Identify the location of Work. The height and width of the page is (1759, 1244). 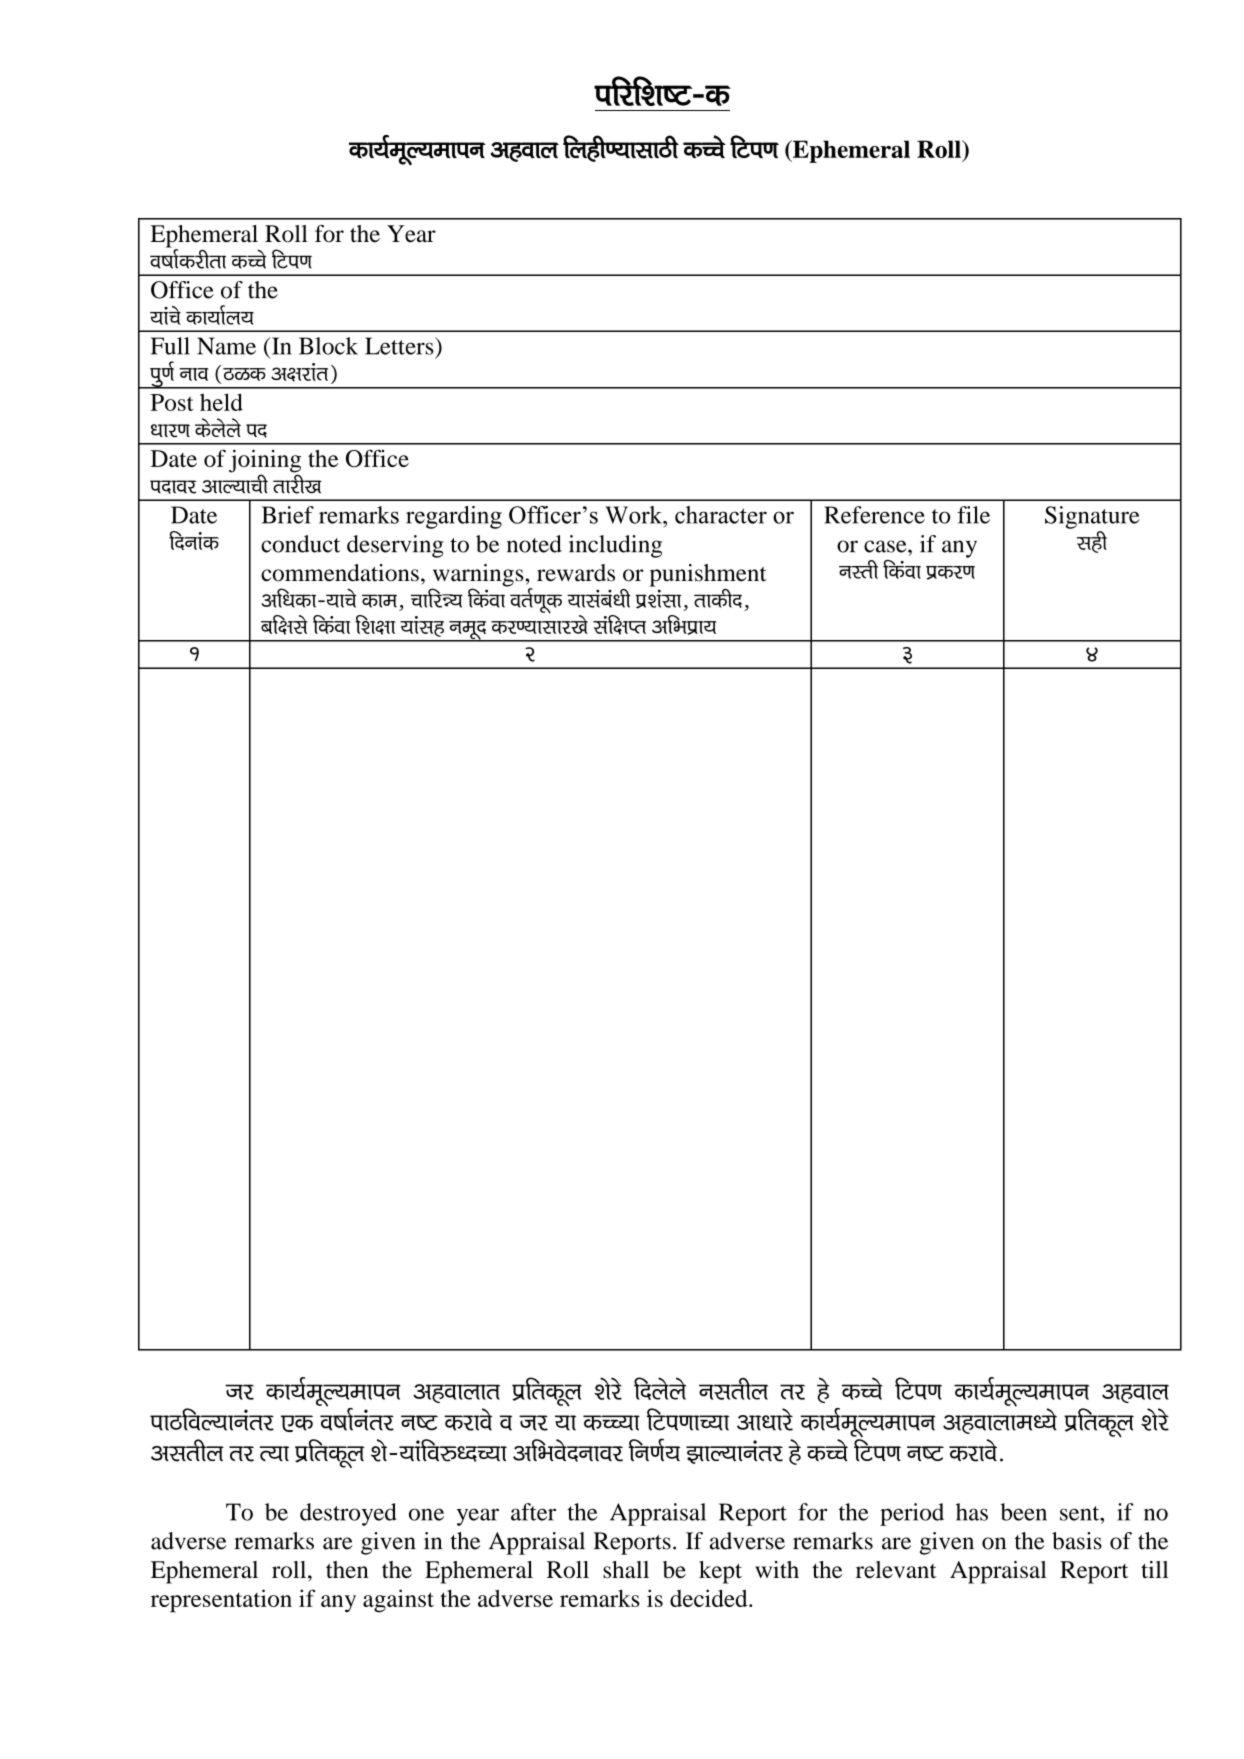
(635, 515).
